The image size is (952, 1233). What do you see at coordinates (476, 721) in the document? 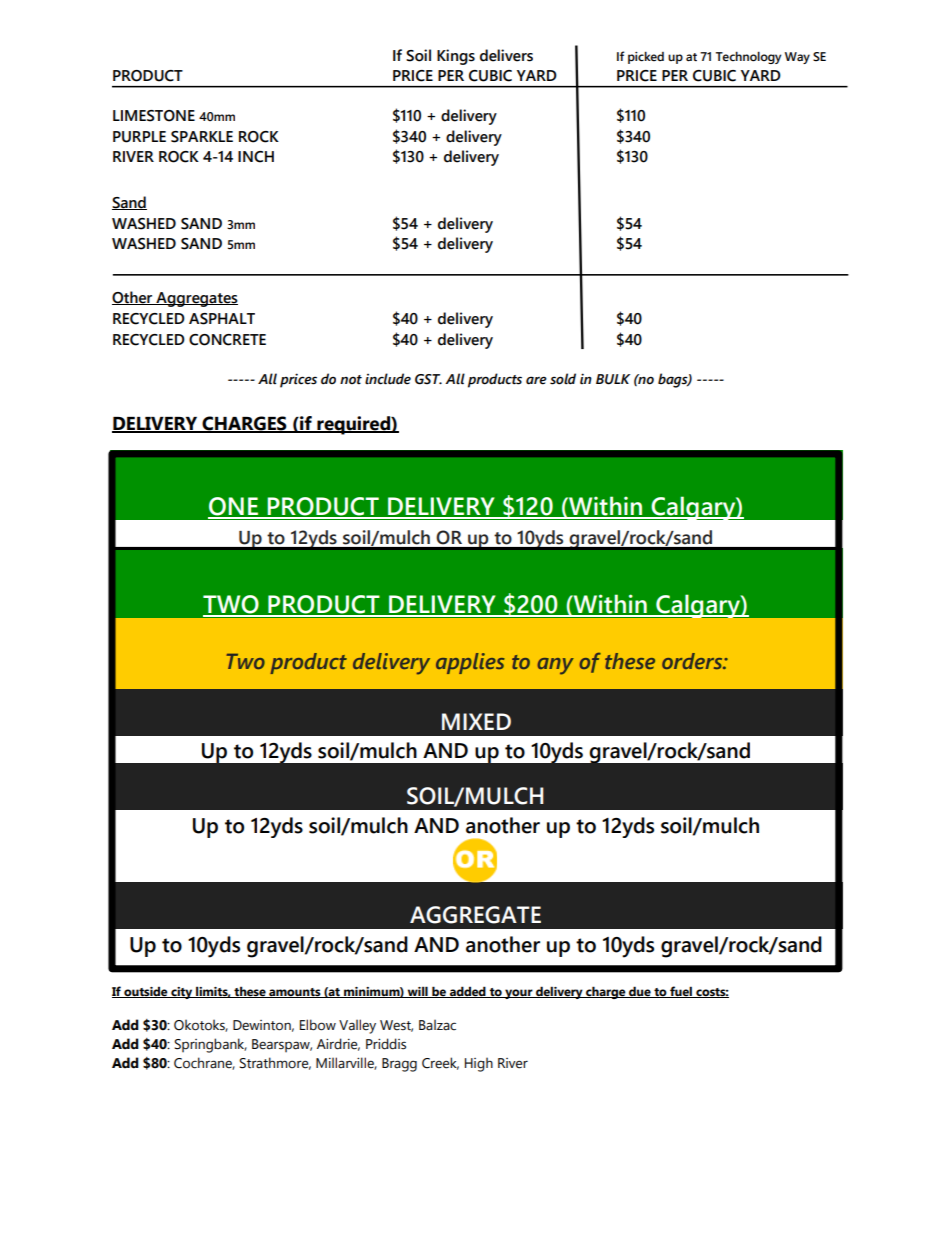
I see `MIXED` at bounding box center [476, 721].
